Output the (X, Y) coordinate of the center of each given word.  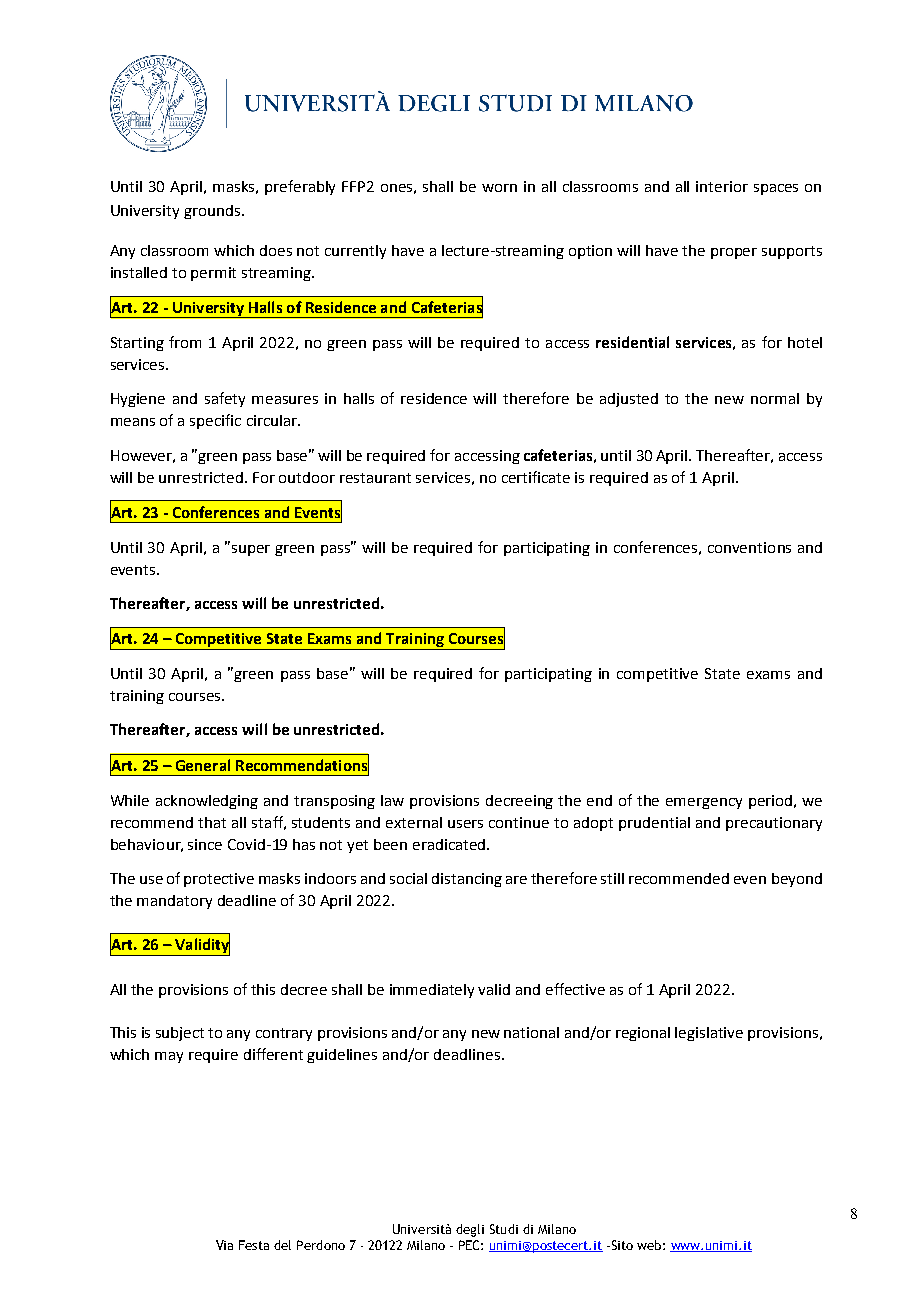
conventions (749, 547)
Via (224, 1245)
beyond (797, 880)
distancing (467, 880)
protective (219, 880)
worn (499, 188)
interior (722, 186)
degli (470, 1230)
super (251, 550)
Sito (621, 1245)
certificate (536, 477)
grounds (212, 212)
